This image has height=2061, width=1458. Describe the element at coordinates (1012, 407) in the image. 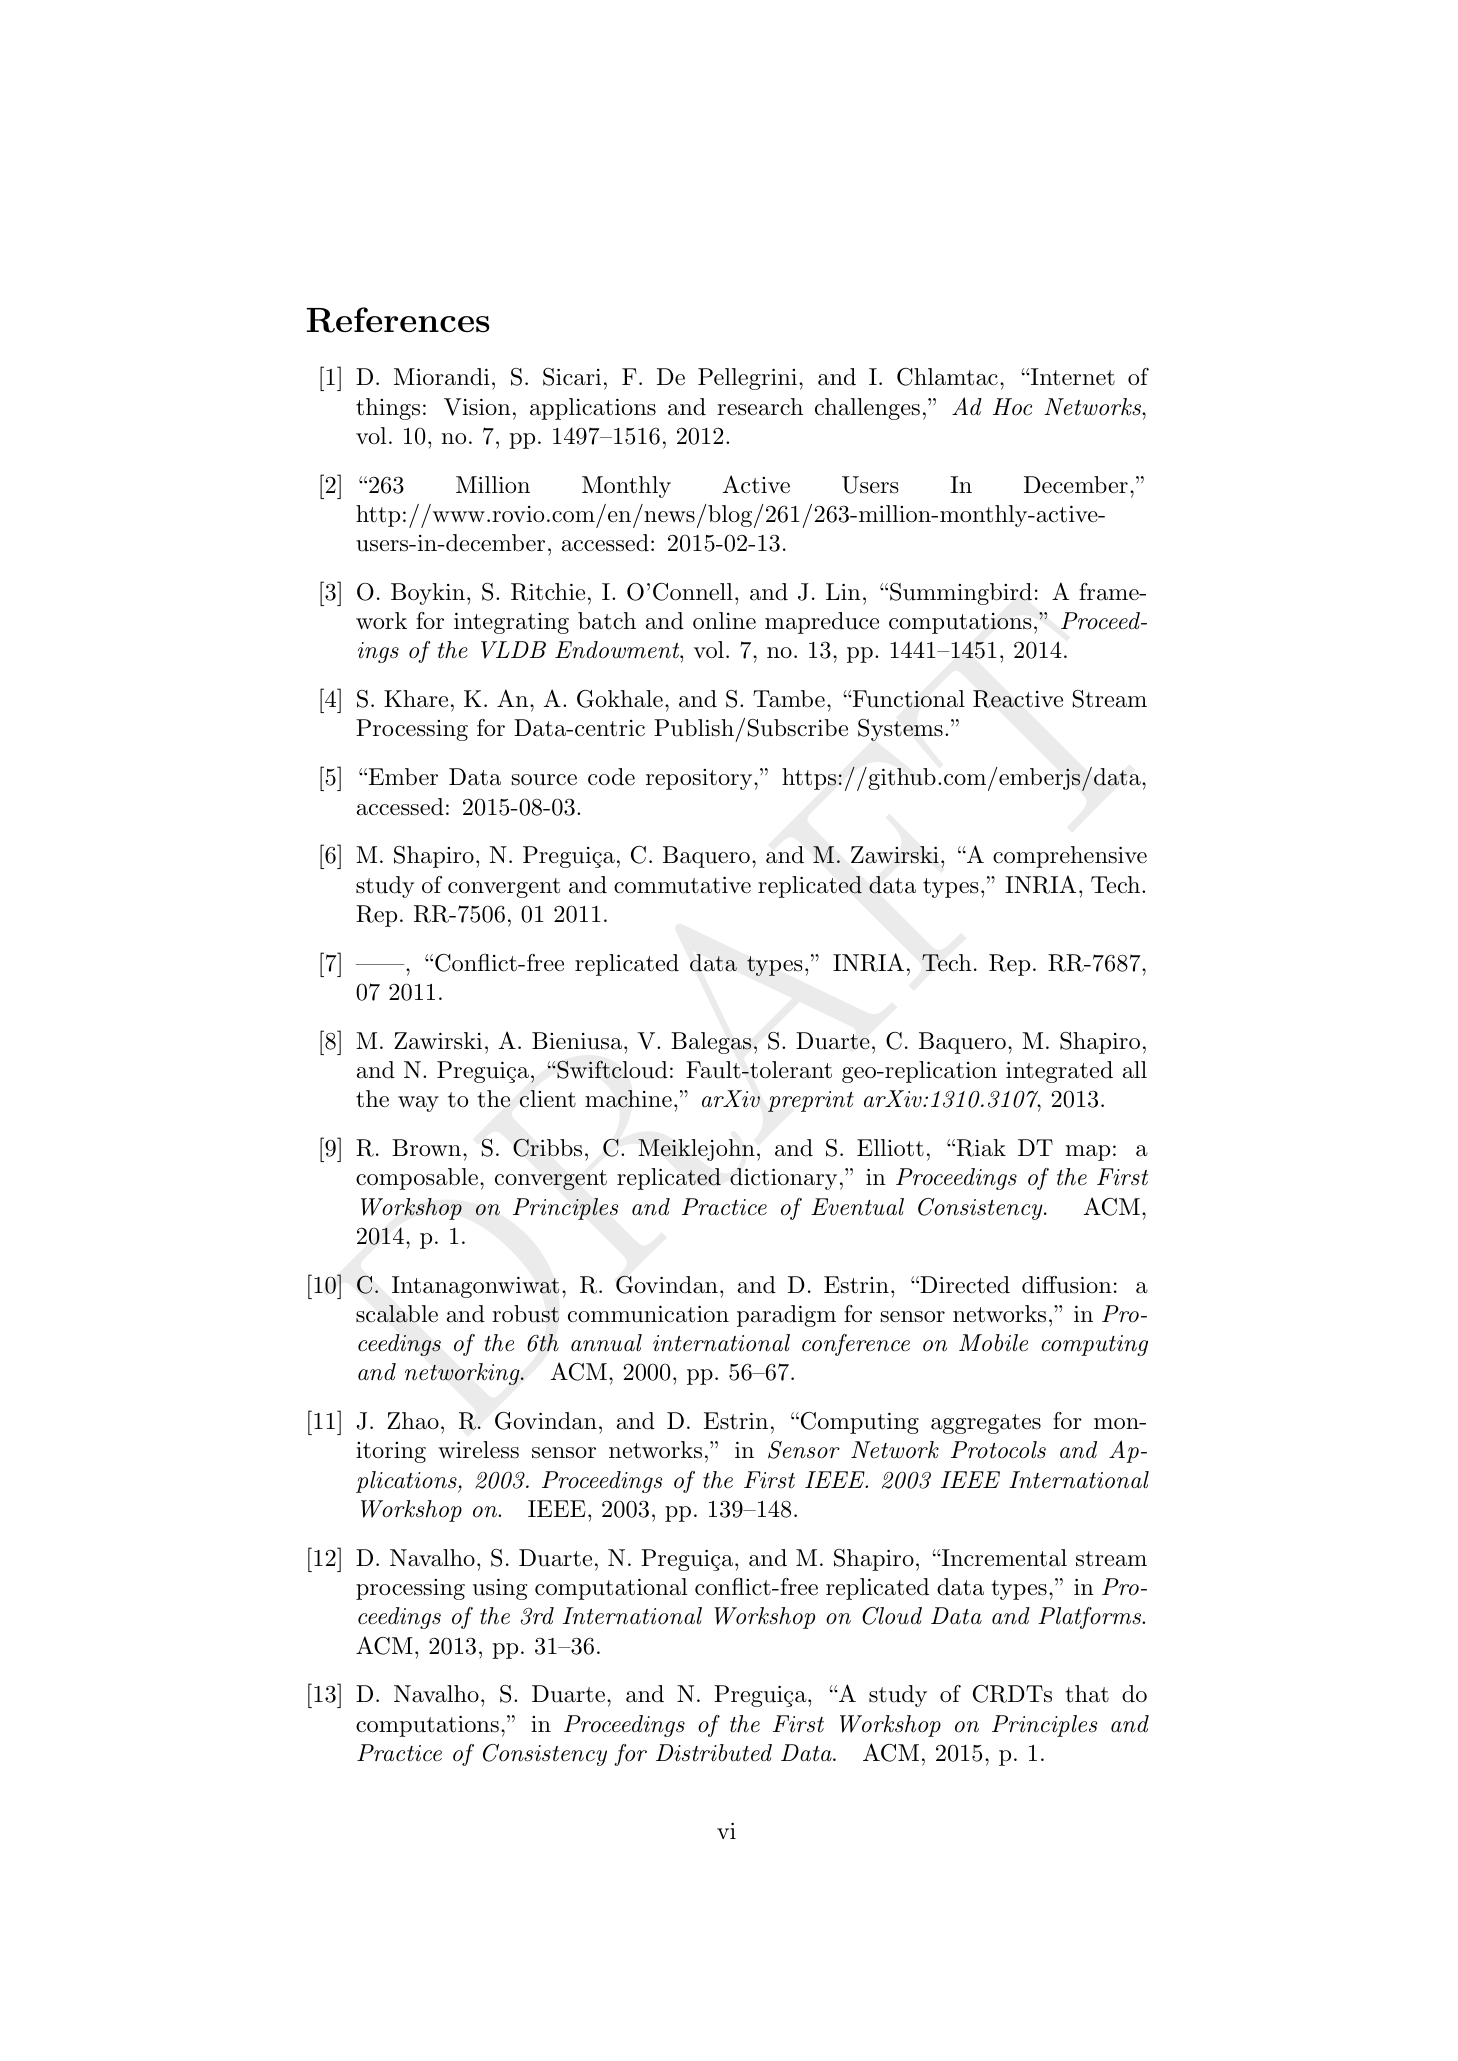

I see `Hoc` at that location.
